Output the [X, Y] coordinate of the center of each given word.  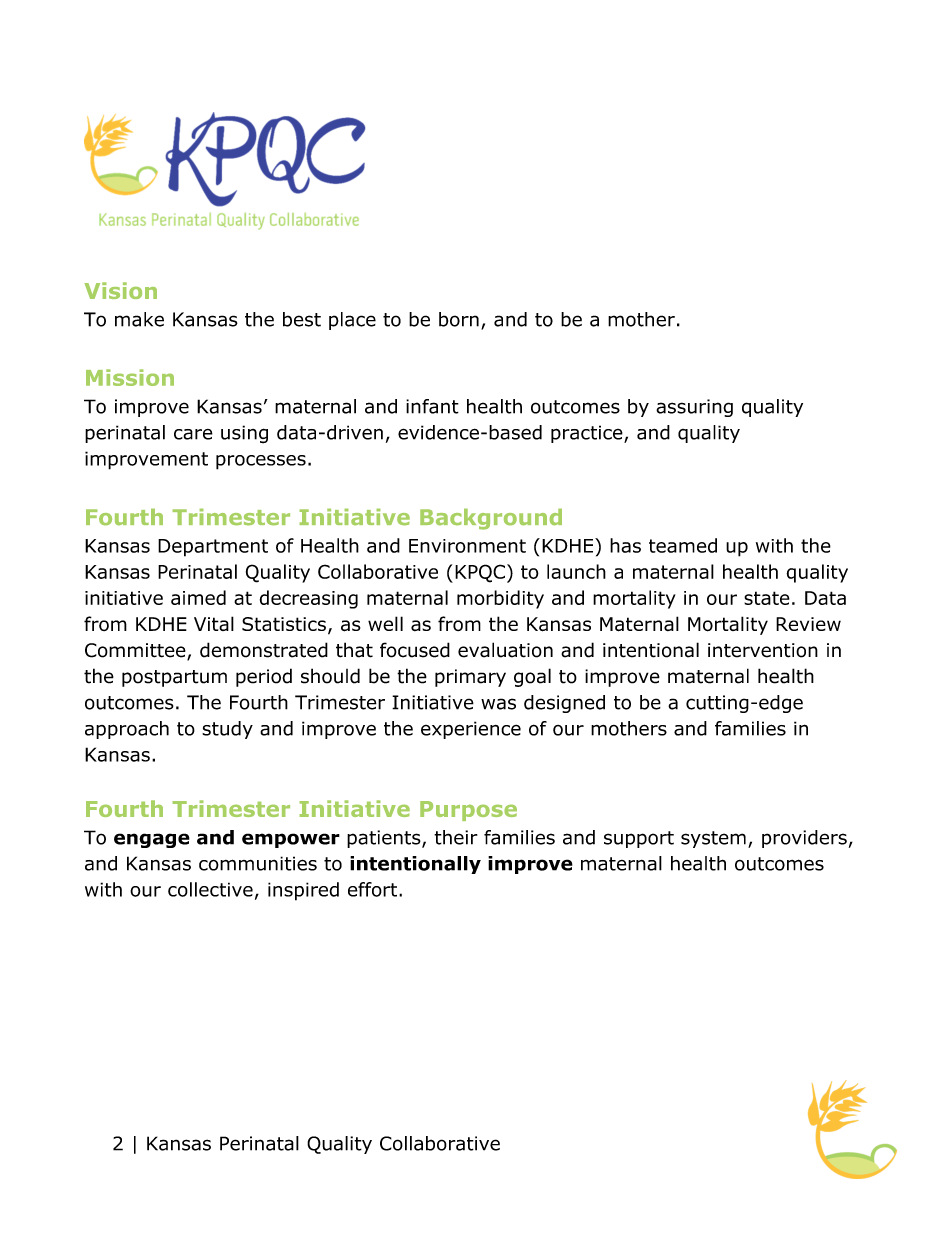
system [713, 839]
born [459, 319]
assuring [694, 408]
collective [210, 889]
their [456, 837]
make [139, 319]
